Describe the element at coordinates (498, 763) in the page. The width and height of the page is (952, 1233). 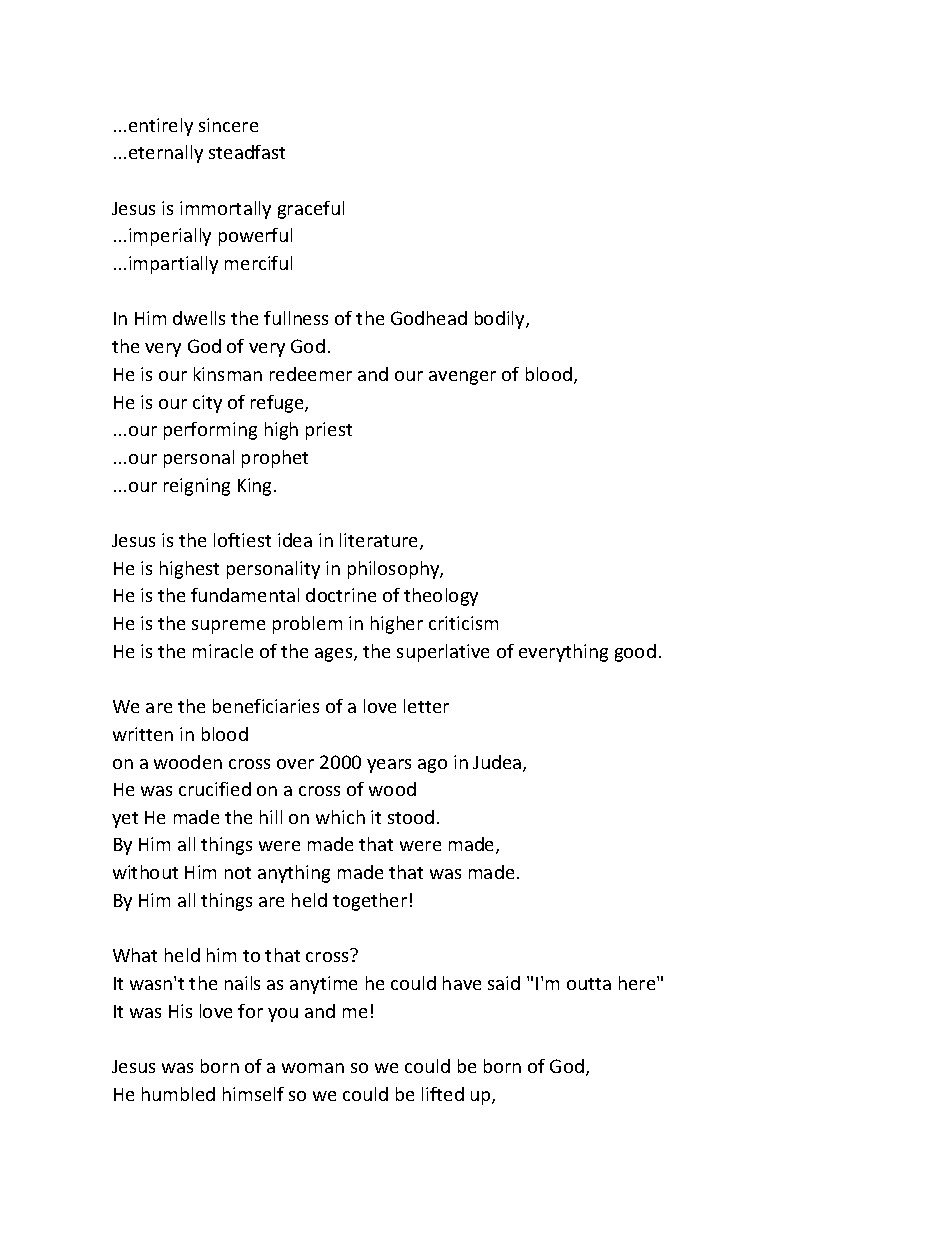
I see `Judea` at that location.
